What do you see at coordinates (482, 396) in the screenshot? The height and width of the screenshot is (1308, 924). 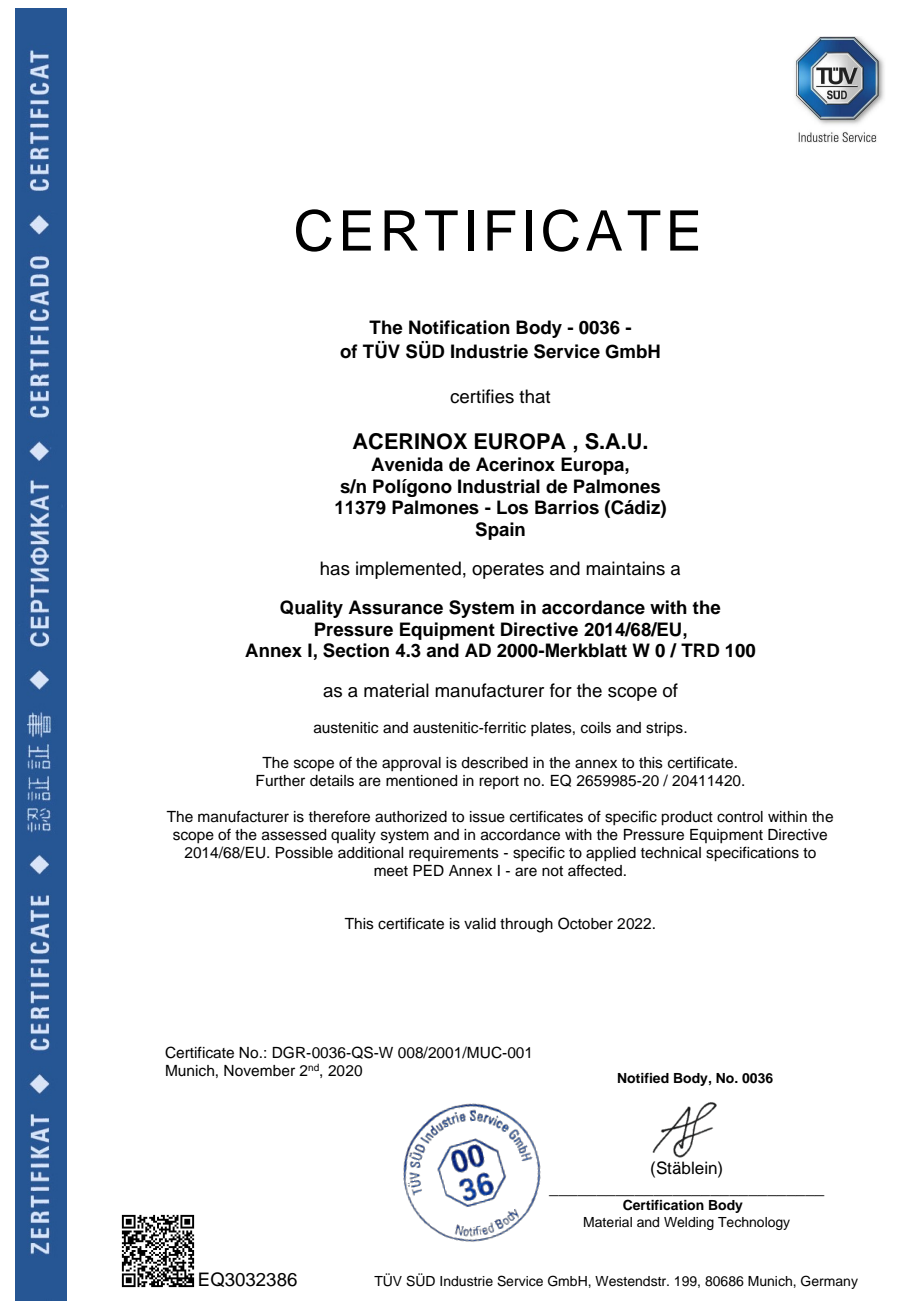 I see `certifies` at bounding box center [482, 396].
